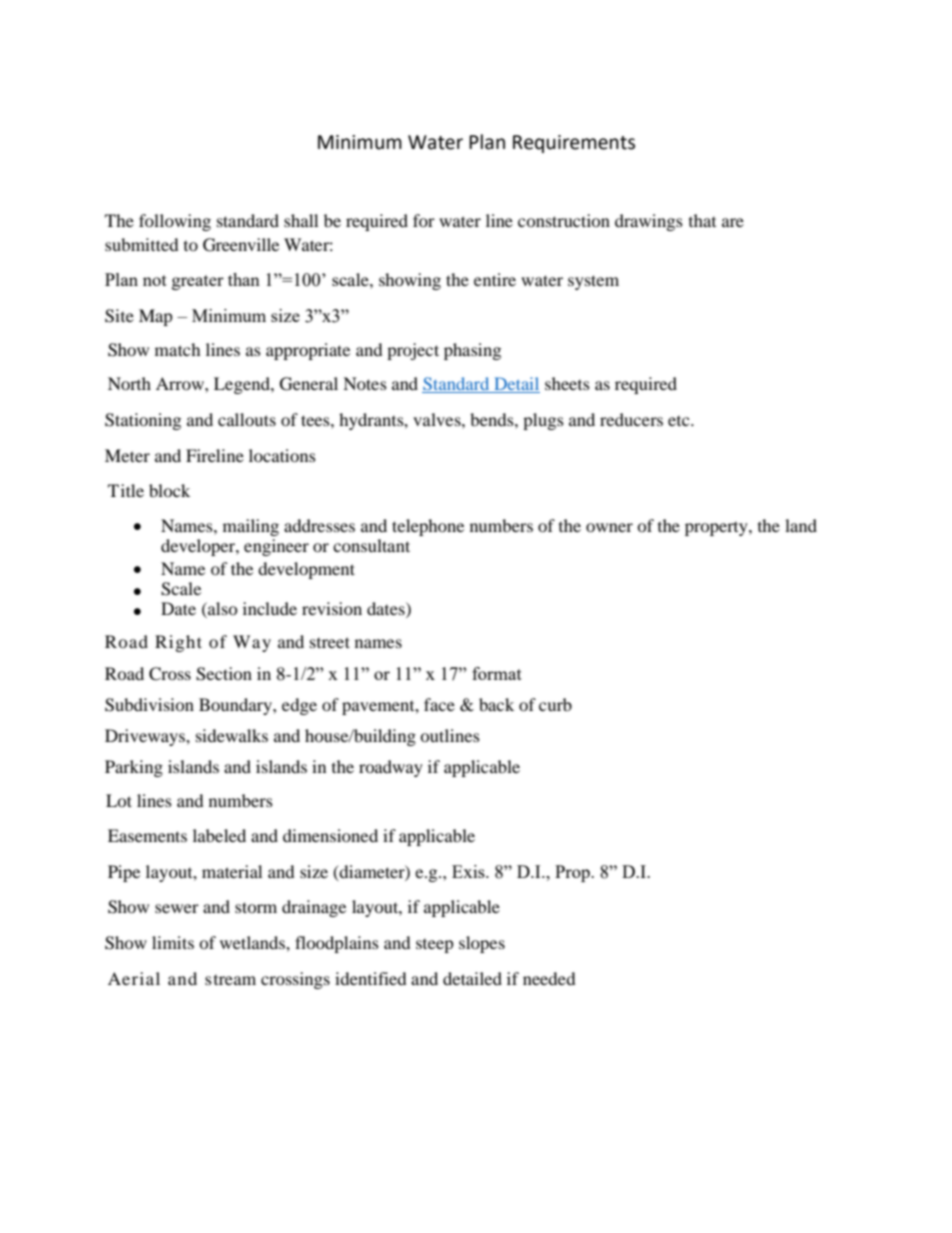  Describe the element at coordinates (301, 220) in the image. I see `shall` at that location.
